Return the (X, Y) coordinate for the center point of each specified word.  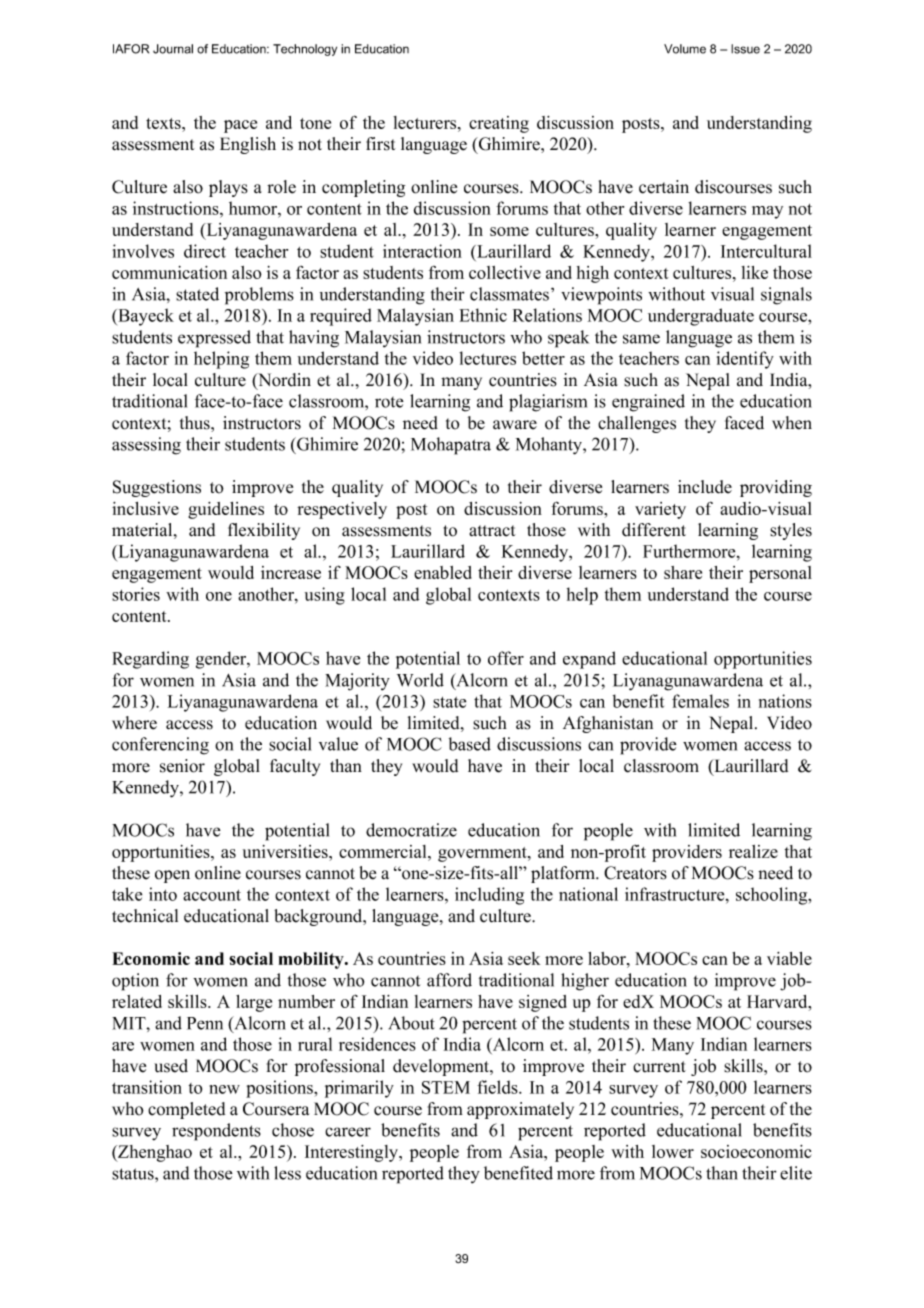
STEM (446, 1087)
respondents (216, 1132)
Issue (745, 49)
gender (222, 660)
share (683, 572)
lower (673, 1151)
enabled (443, 572)
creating (499, 124)
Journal (173, 49)
